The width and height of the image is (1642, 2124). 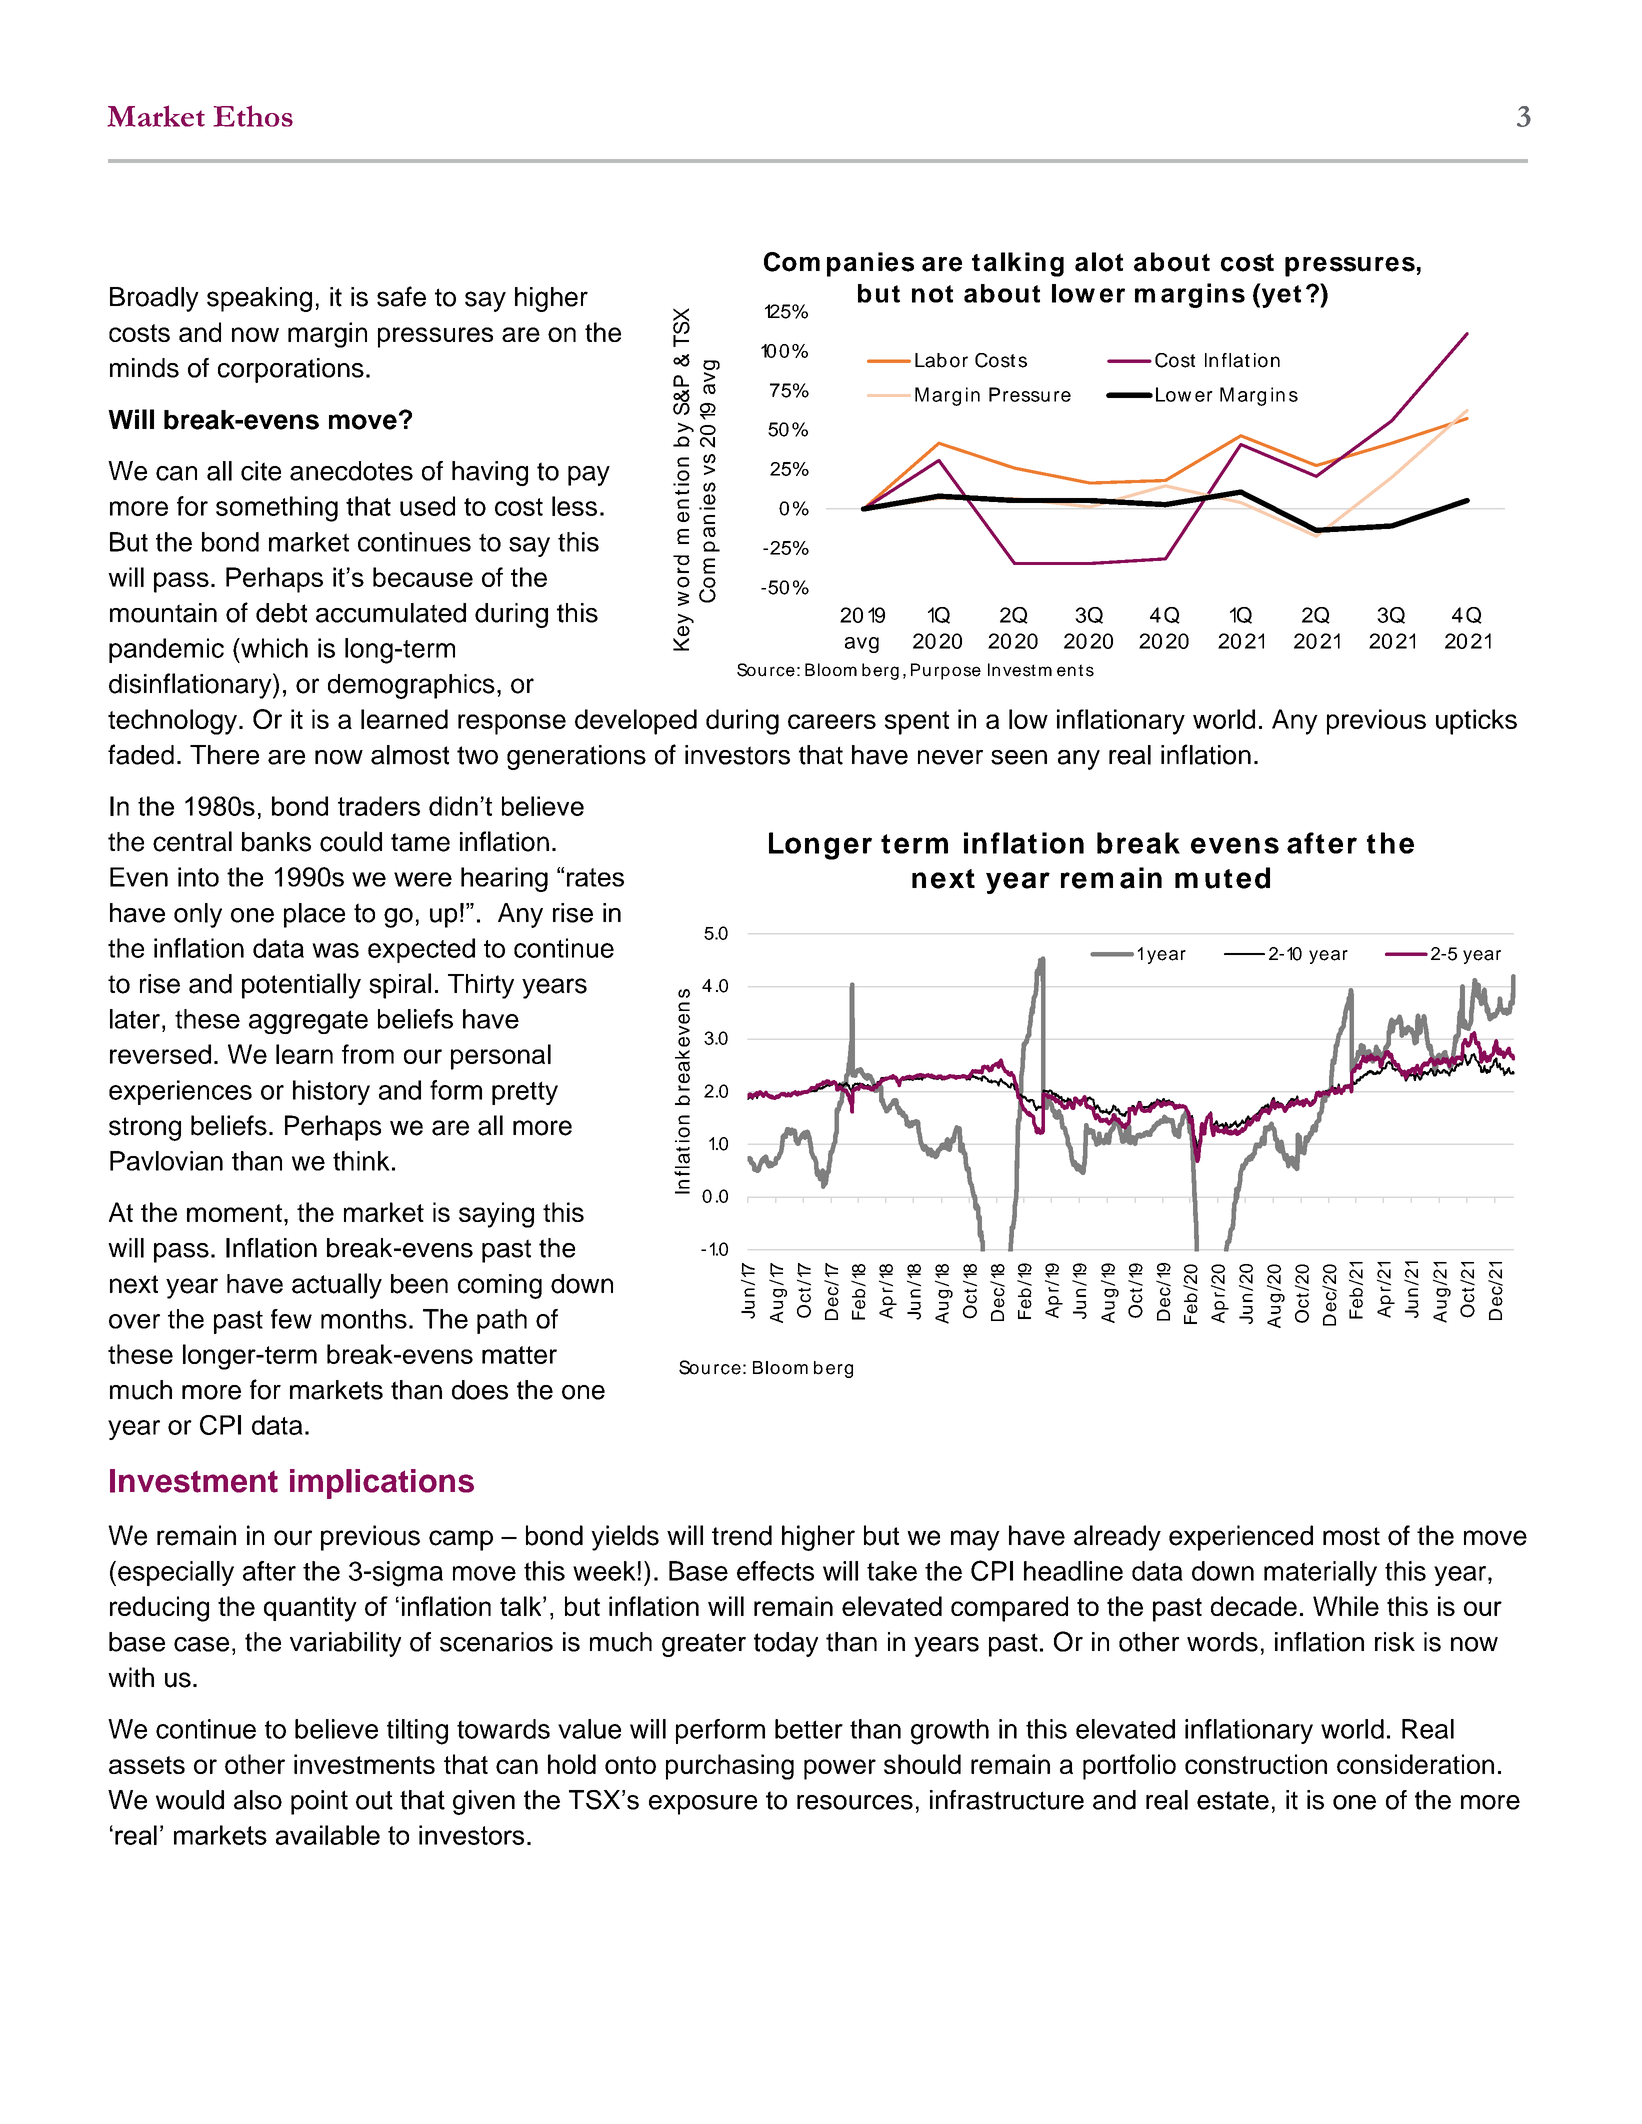 I want to click on alot, so click(x=1099, y=262).
